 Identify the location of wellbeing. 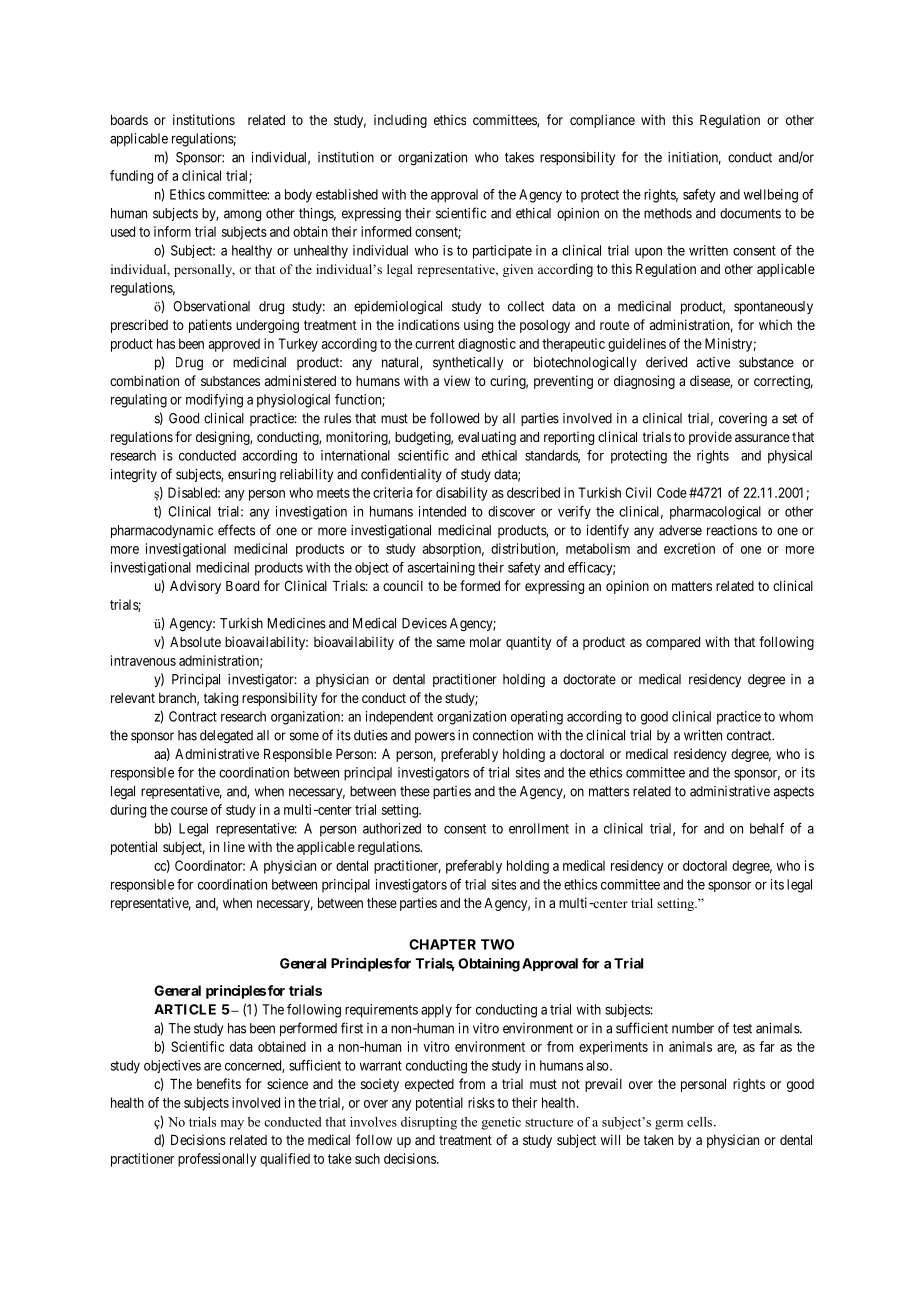
(771, 196).
